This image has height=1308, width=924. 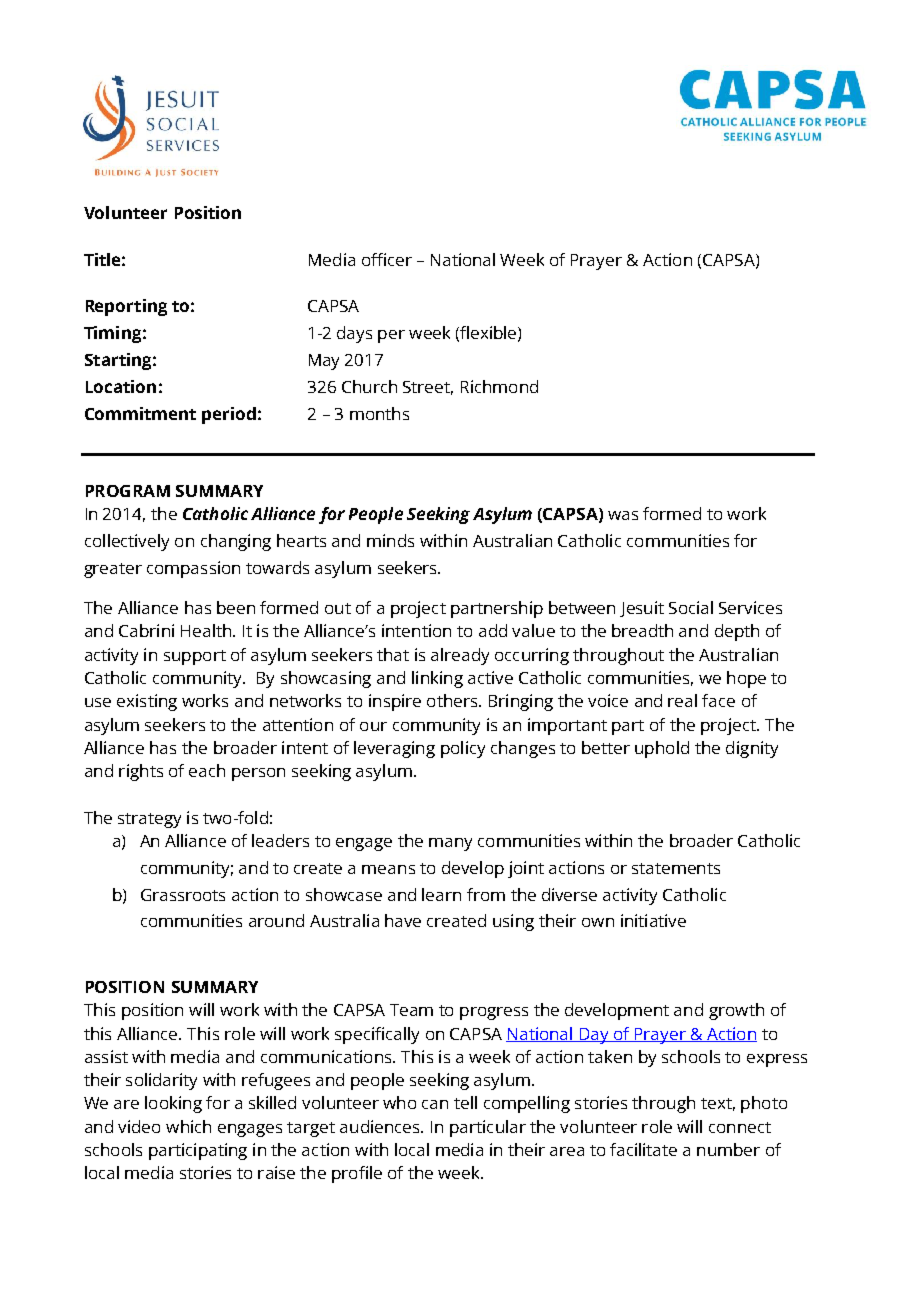 I want to click on which, so click(x=188, y=1126).
